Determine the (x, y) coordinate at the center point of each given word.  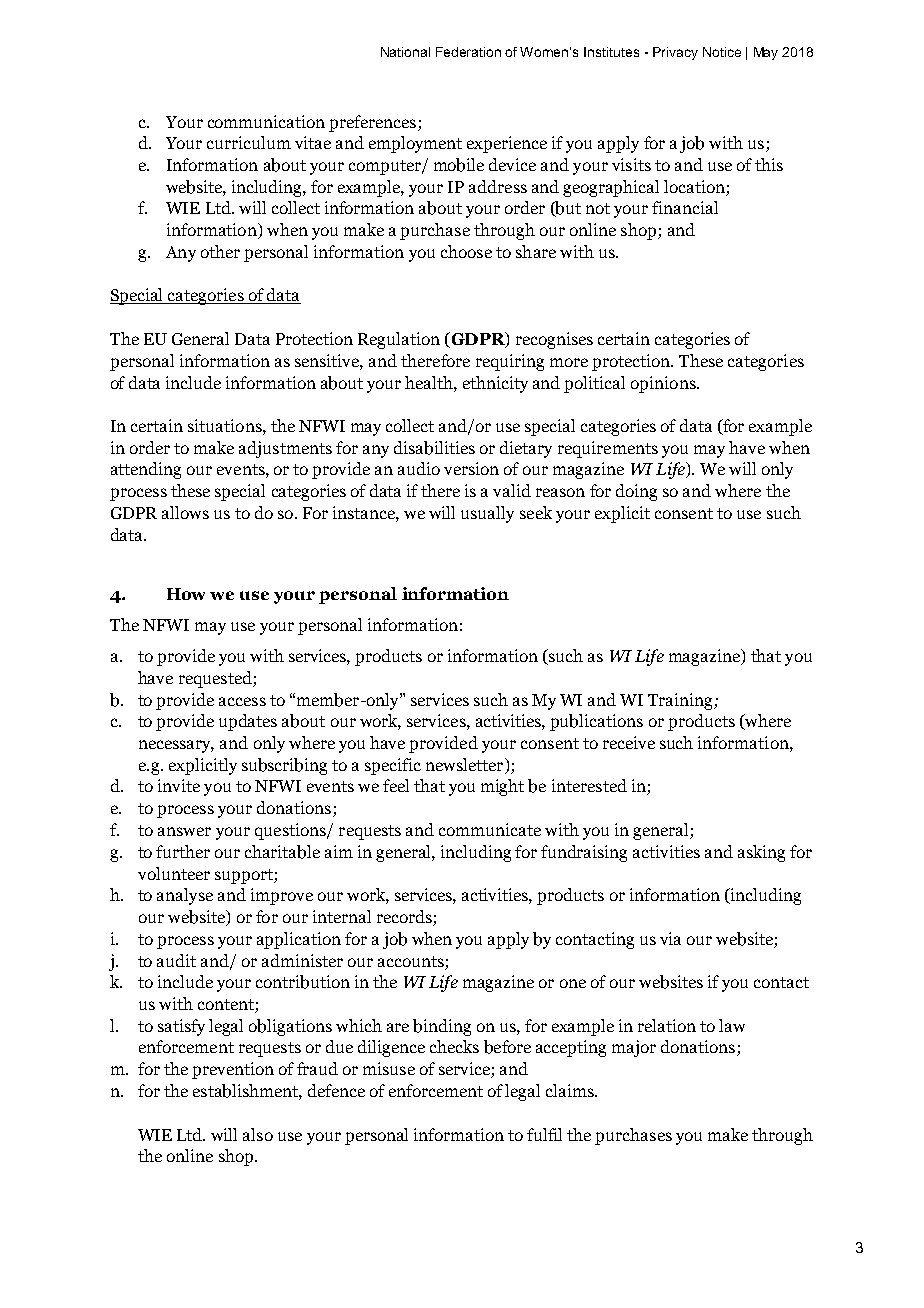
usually (487, 514)
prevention (233, 1070)
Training (681, 701)
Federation (468, 52)
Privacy (675, 53)
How (186, 594)
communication (266, 121)
